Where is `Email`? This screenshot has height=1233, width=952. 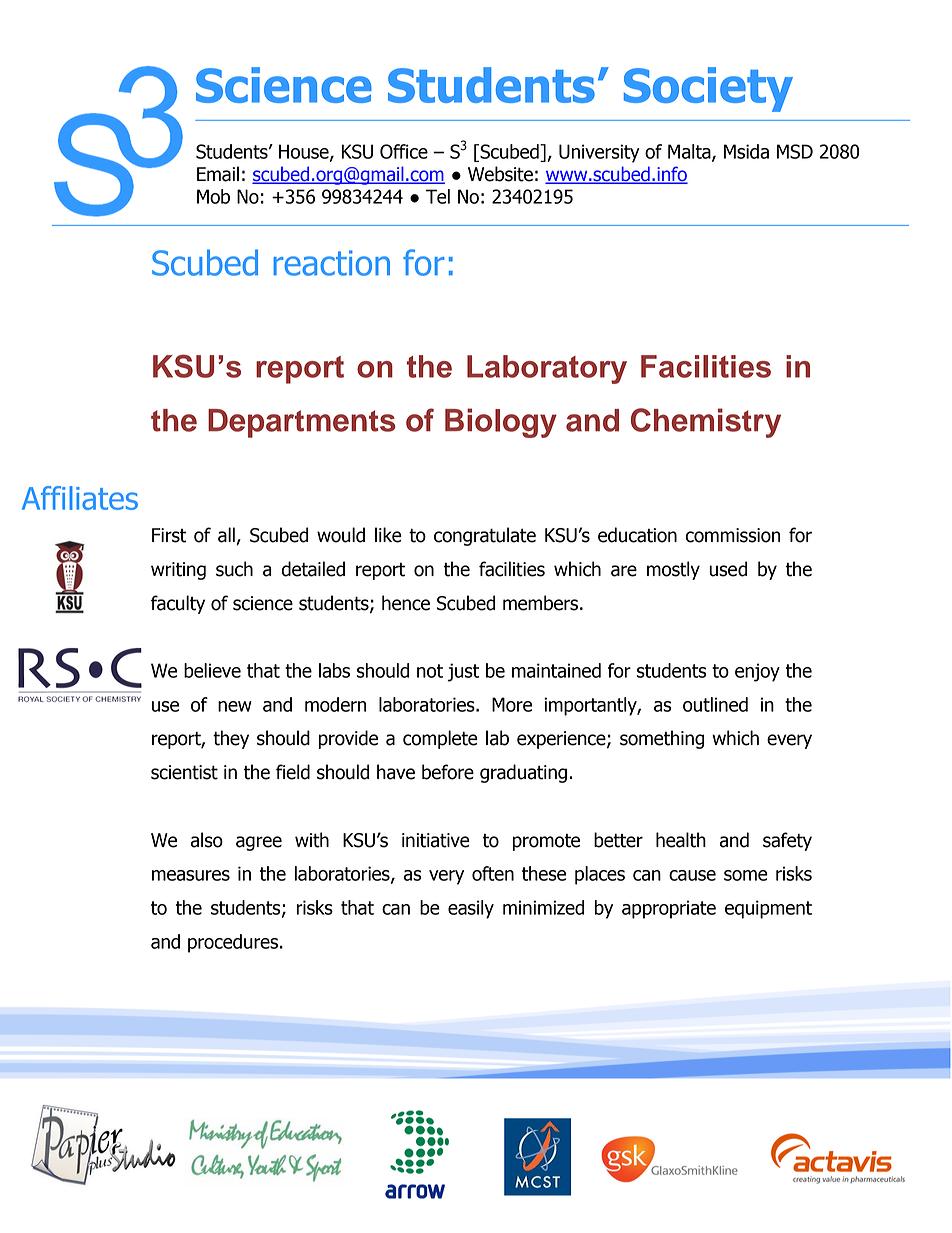 Email is located at coordinates (218, 174).
